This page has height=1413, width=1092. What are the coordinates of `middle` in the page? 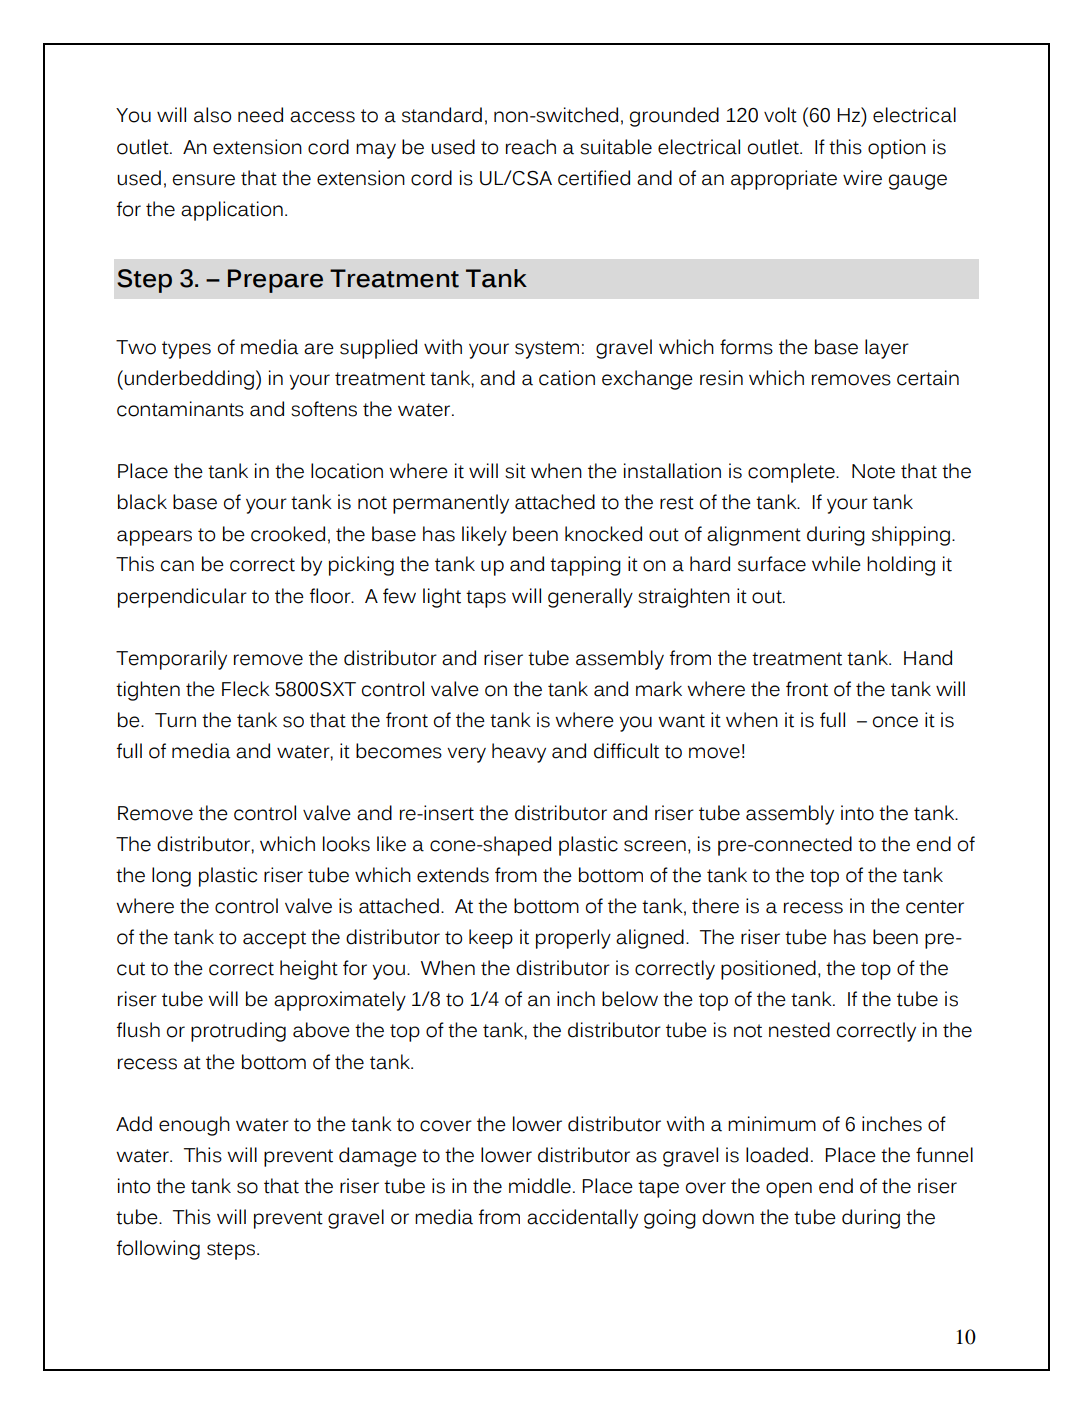 It's located at (540, 1186).
